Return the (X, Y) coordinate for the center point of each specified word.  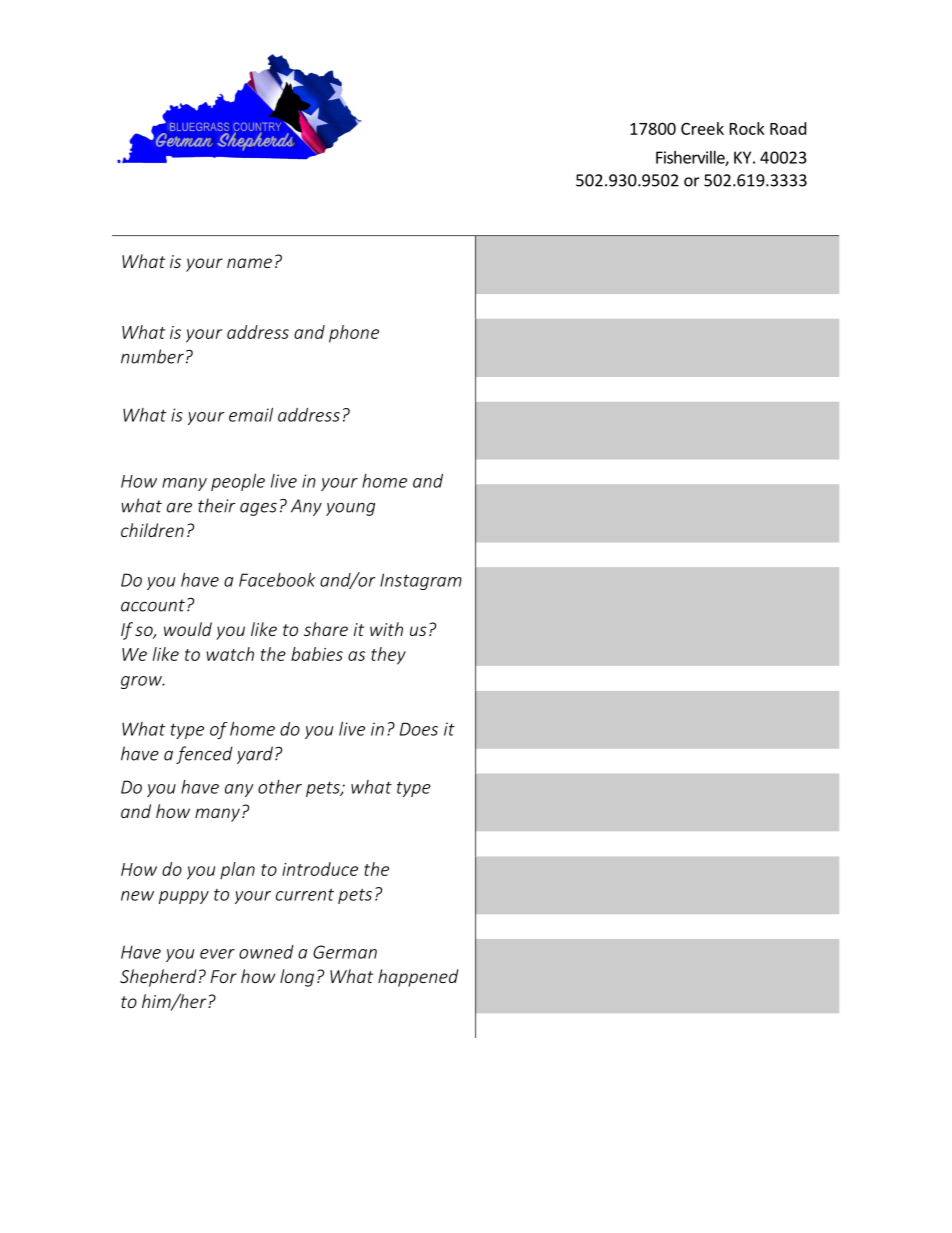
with (386, 629)
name (249, 263)
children (152, 530)
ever (217, 954)
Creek (702, 128)
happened (418, 978)
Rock (747, 128)
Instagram (421, 581)
